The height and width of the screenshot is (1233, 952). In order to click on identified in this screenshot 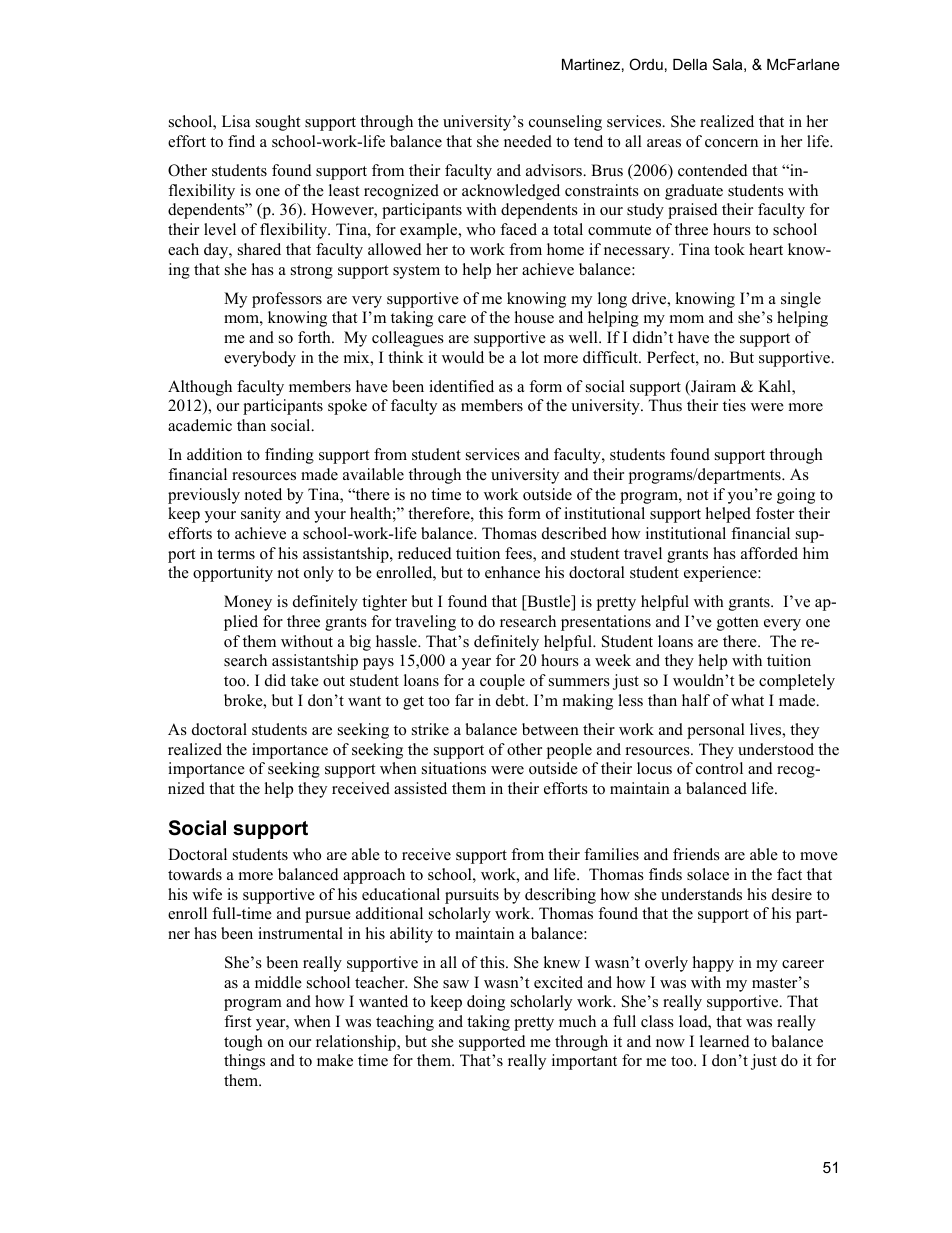, I will do `click(461, 386)`.
